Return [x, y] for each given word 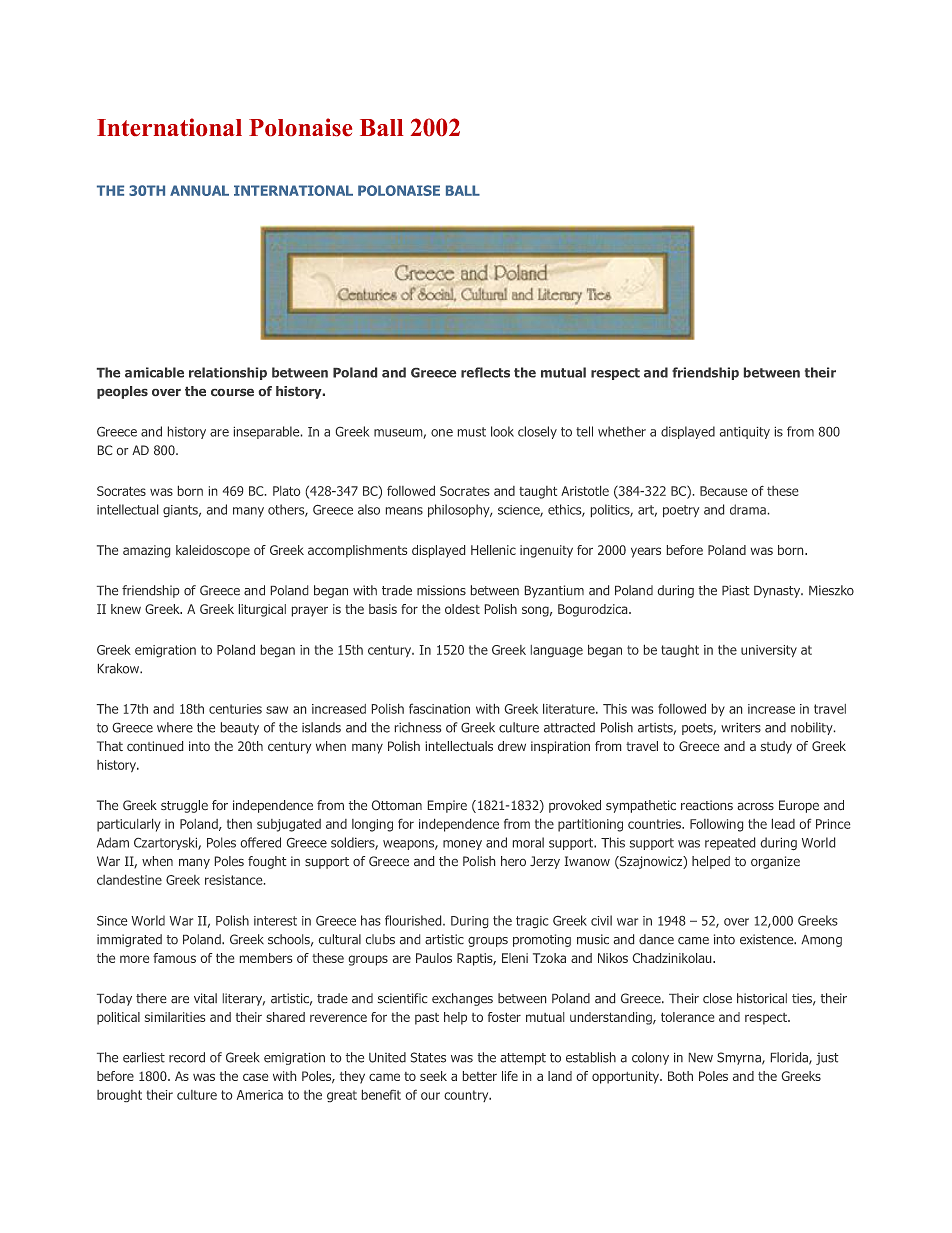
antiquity [745, 433]
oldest [462, 609]
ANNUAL [199, 190]
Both [680, 1076]
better [480, 1076]
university [769, 651]
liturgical [262, 610]
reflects [485, 372]
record [187, 1057]
